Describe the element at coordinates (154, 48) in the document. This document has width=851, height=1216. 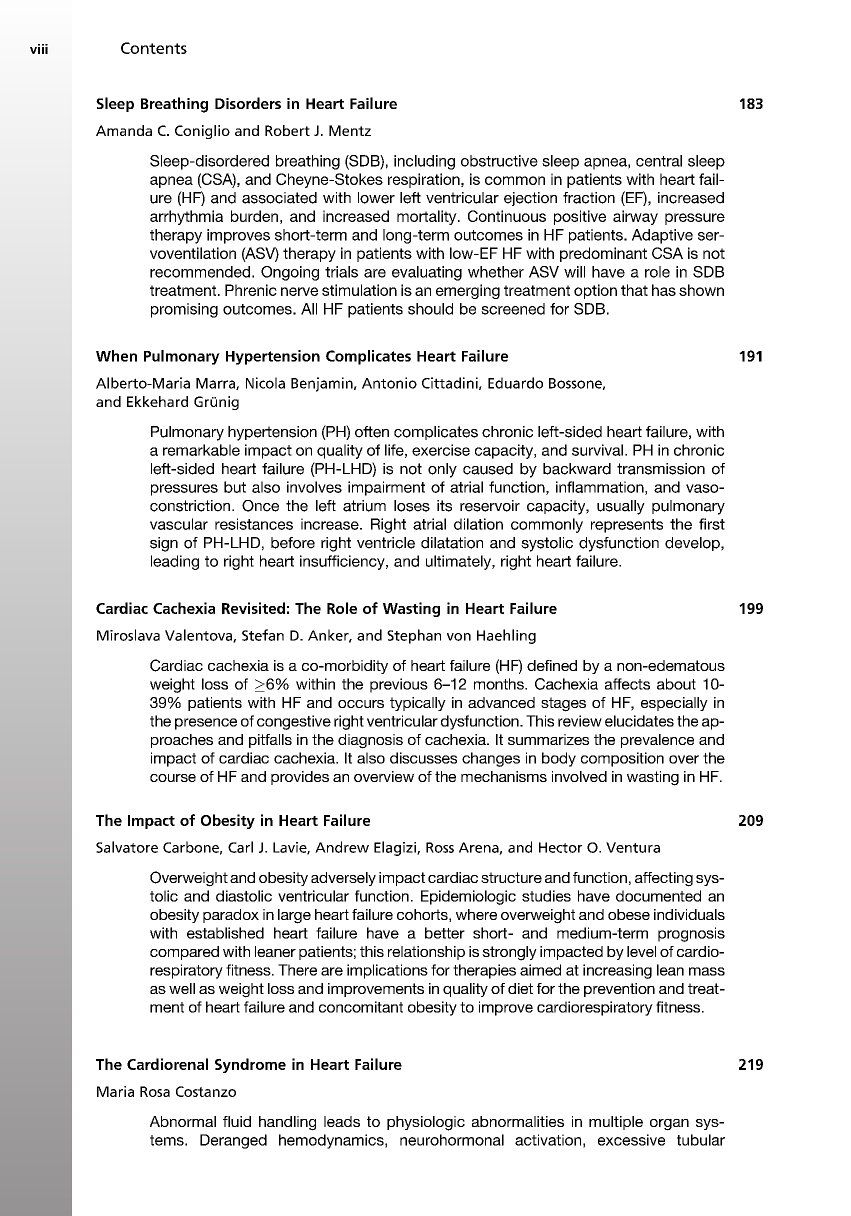
I see `Contents` at that location.
